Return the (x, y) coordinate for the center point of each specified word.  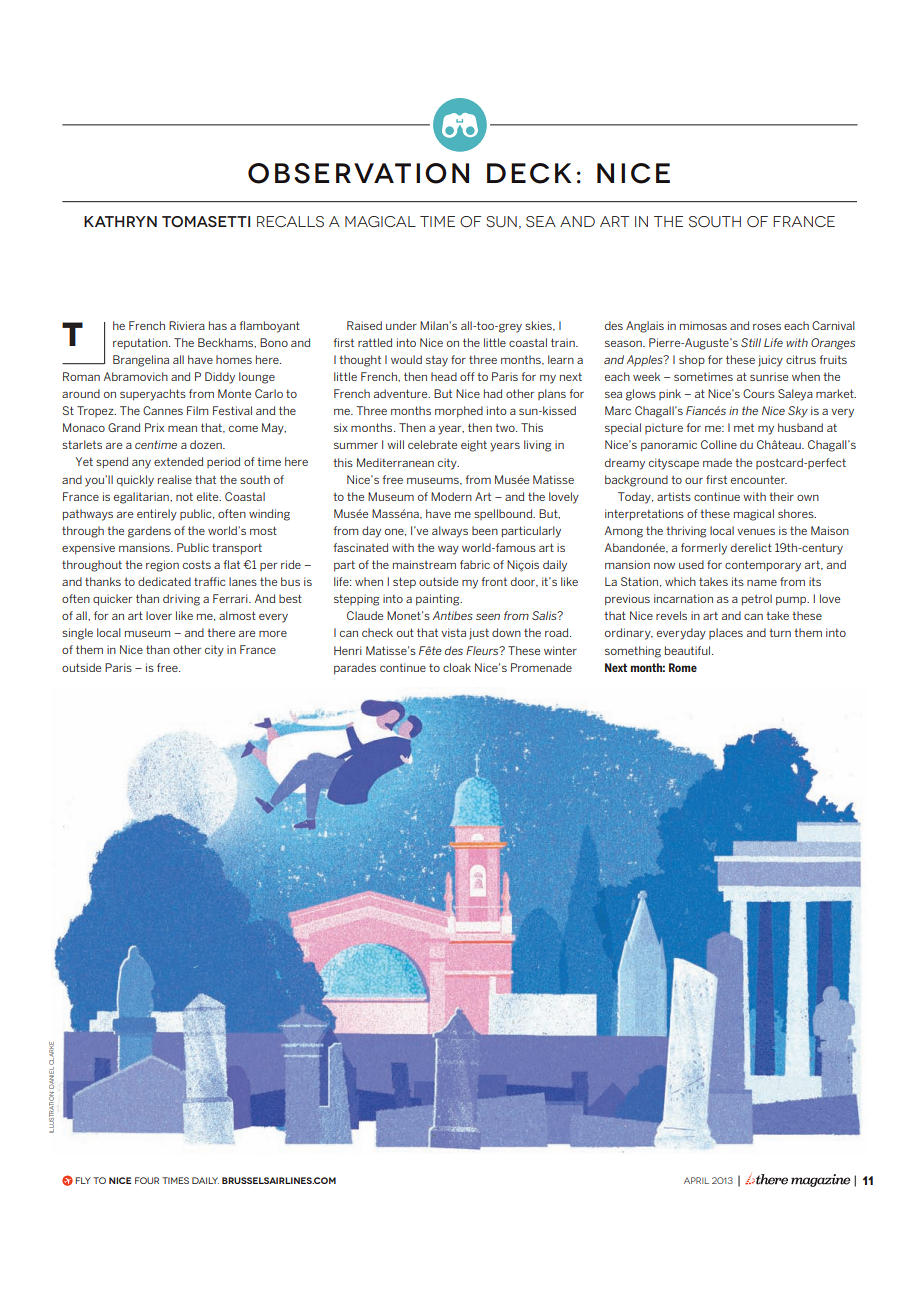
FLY (83, 1180)
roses (767, 326)
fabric (475, 564)
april (696, 1180)
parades (355, 669)
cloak (457, 667)
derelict (751, 547)
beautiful (689, 650)
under (401, 325)
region (162, 566)
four (147, 1180)
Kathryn (120, 221)
